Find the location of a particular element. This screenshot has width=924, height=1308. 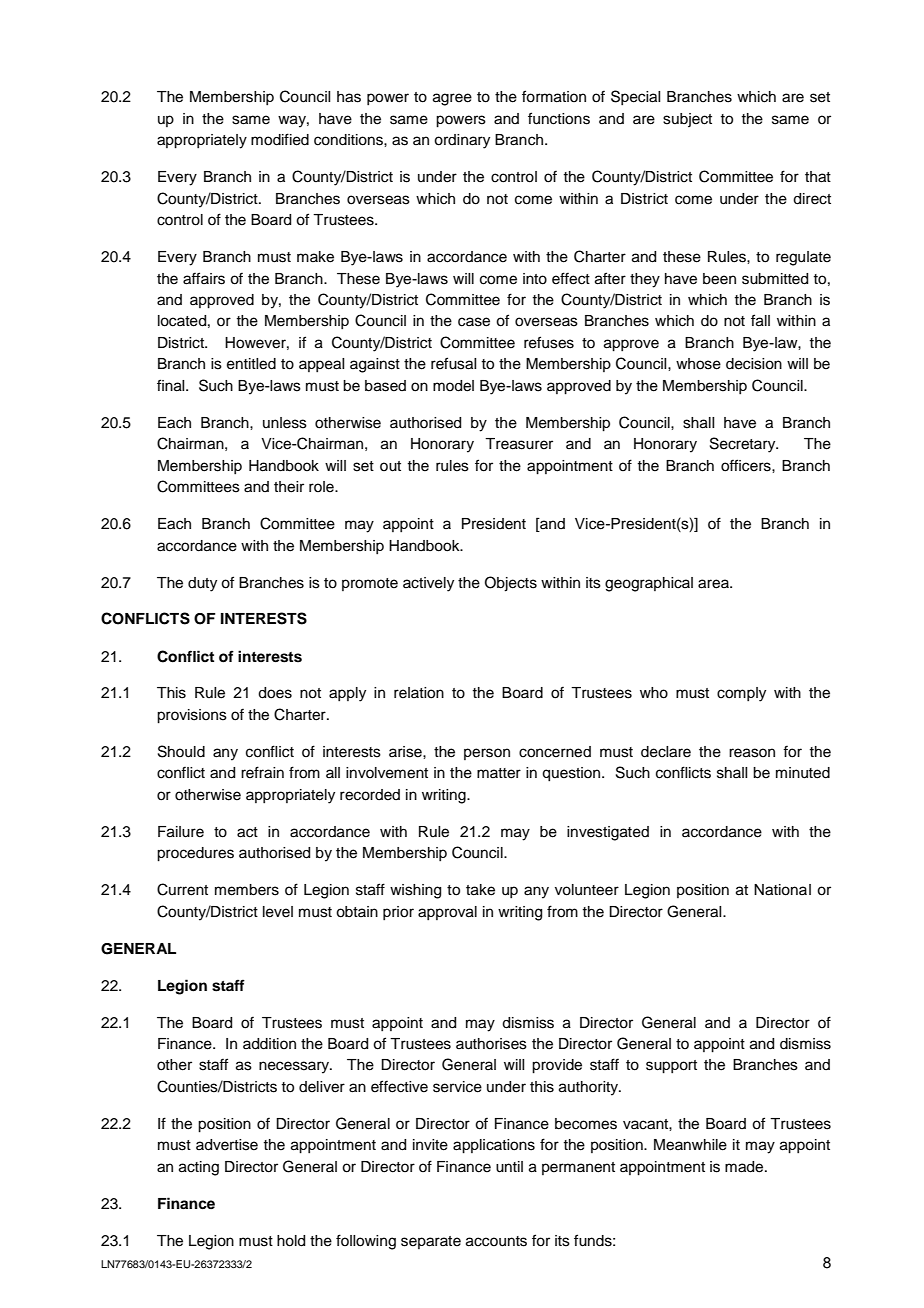

decision is located at coordinates (754, 364).
